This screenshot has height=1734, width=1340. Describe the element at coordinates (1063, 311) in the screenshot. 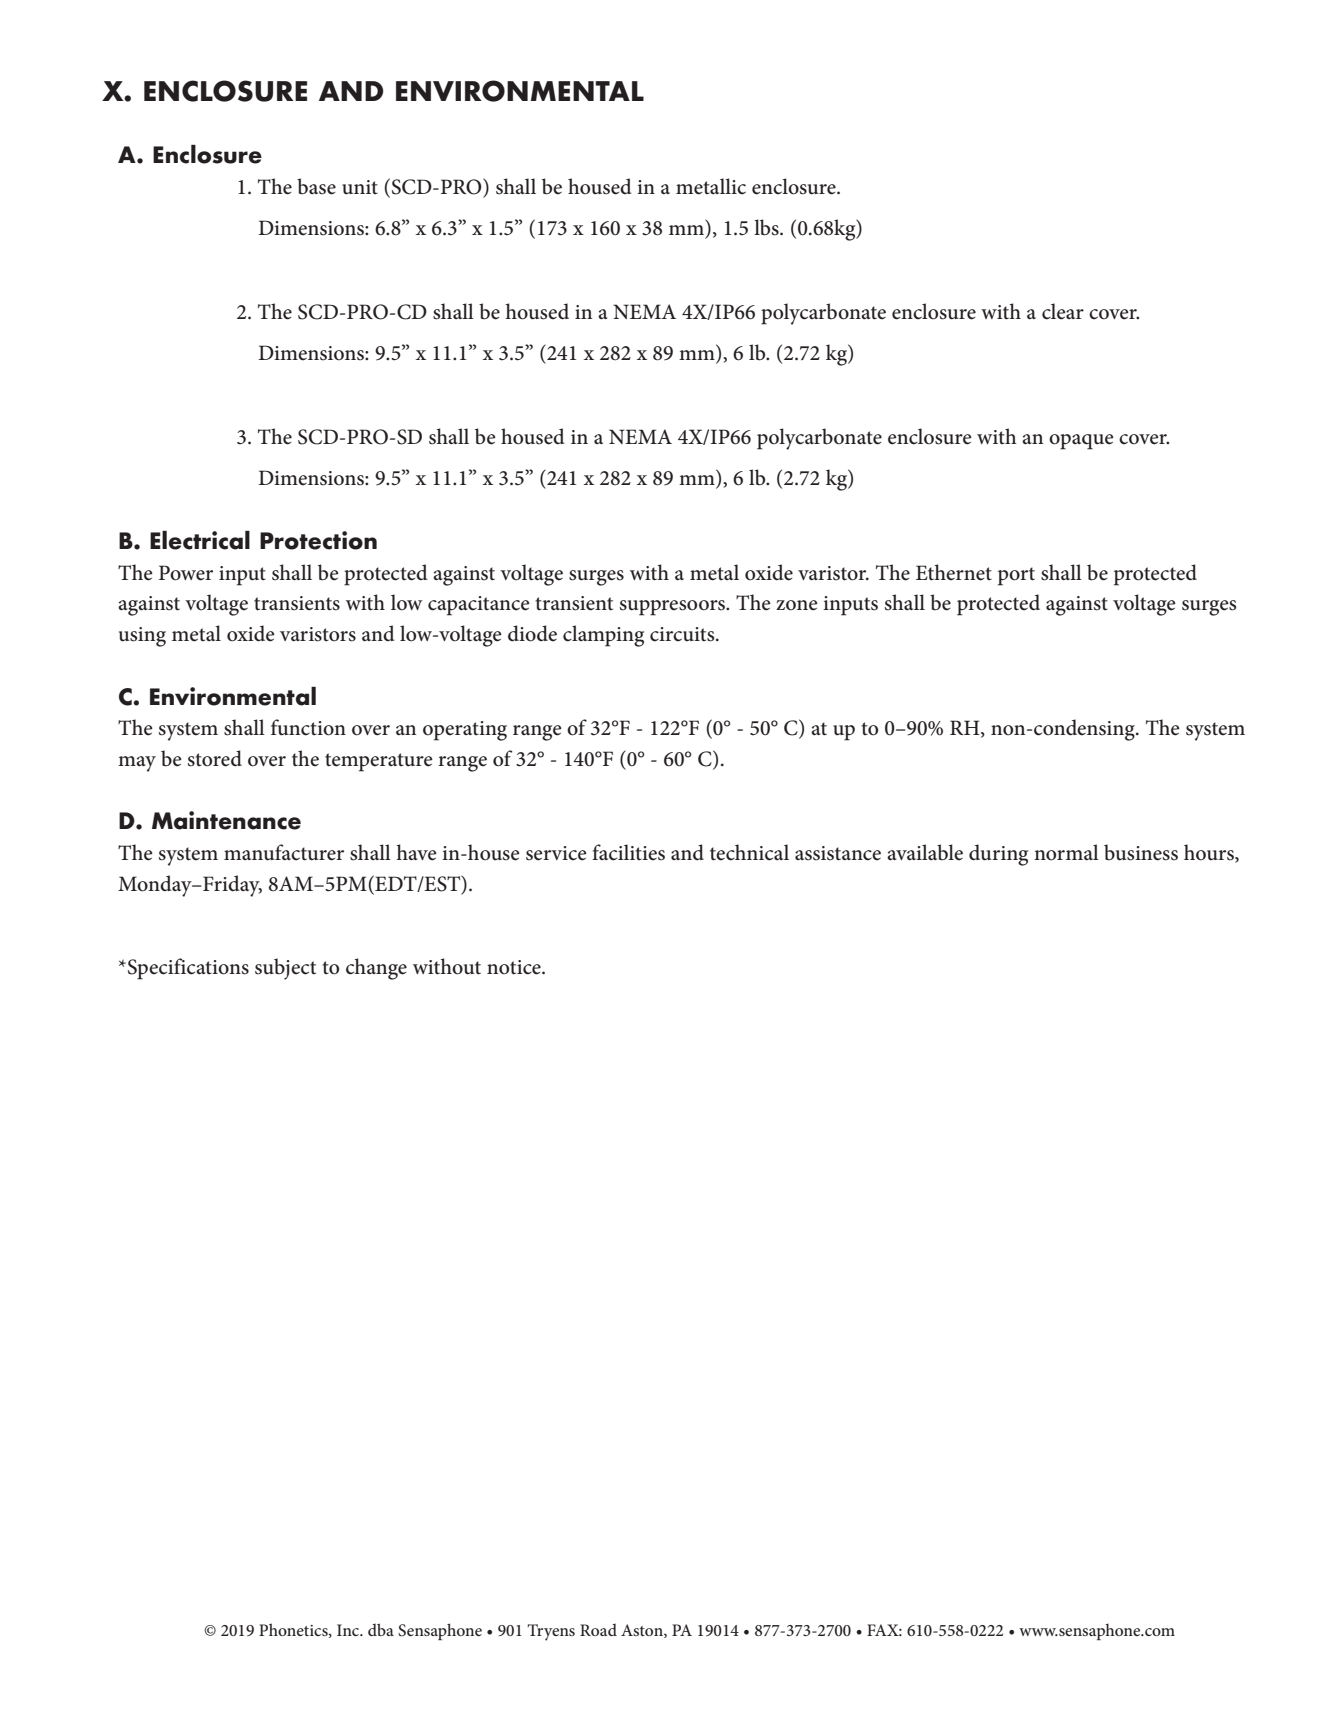

I see `clear` at that location.
